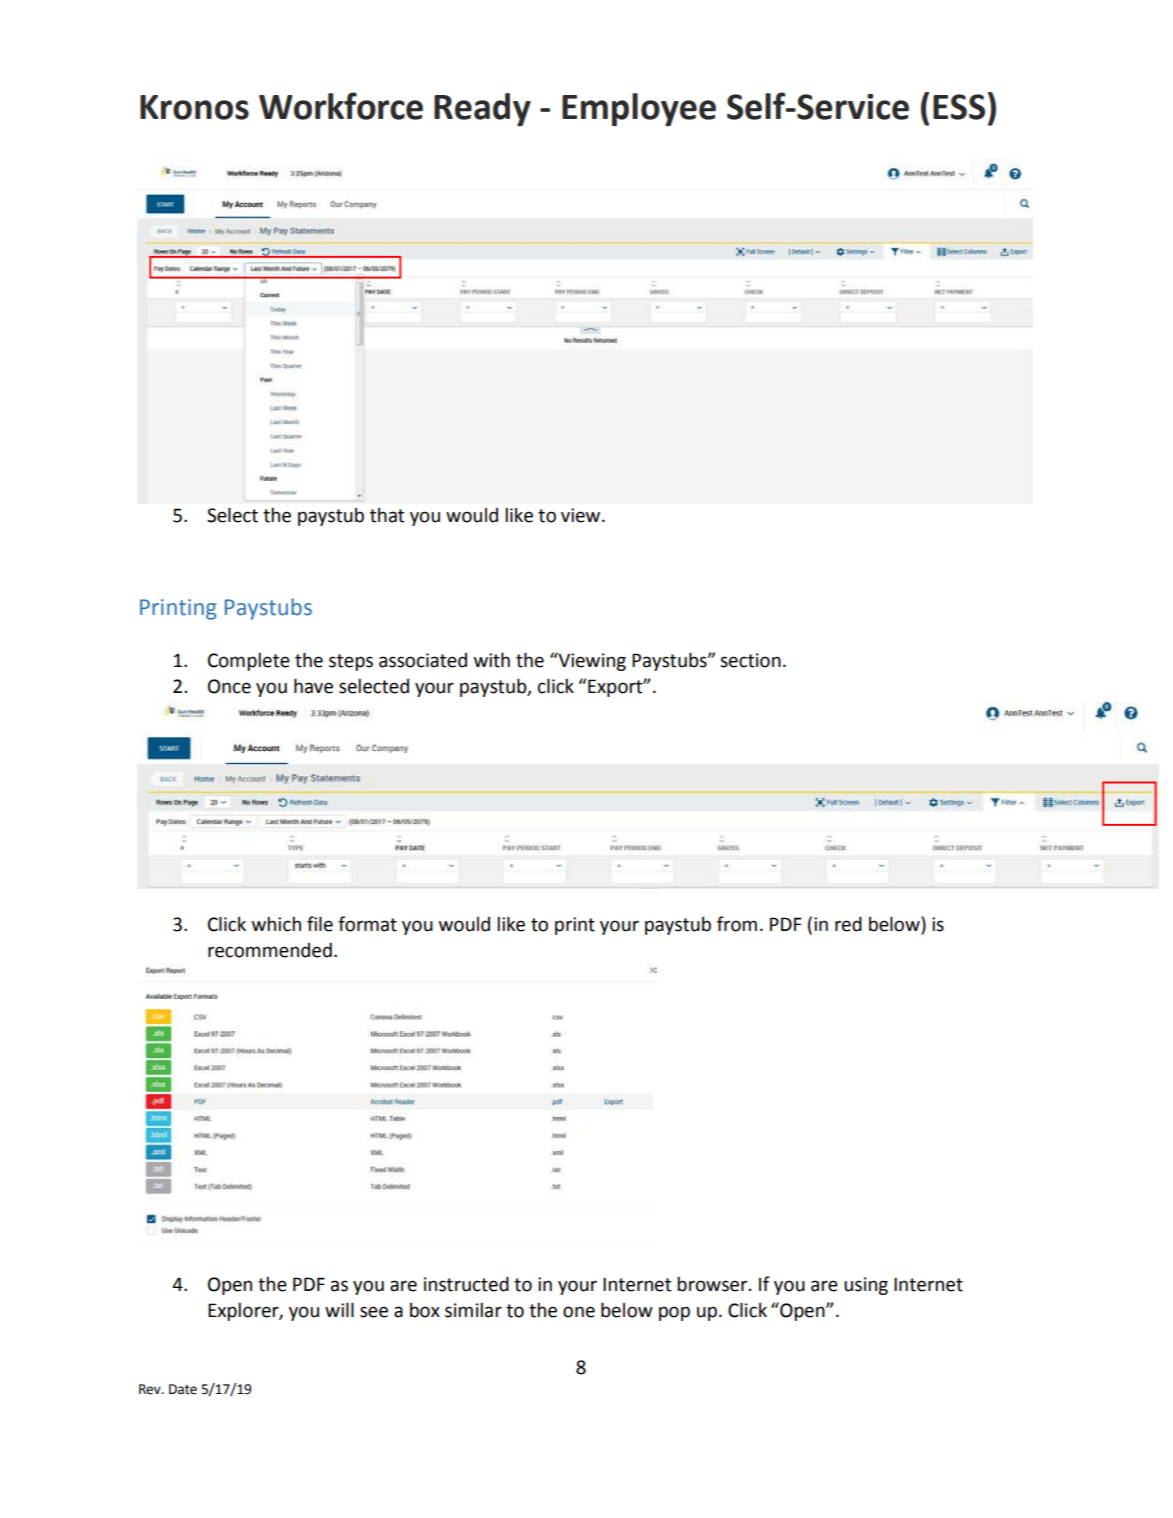 This screenshot has width=1173, height=1518. I want to click on with, so click(492, 660).
